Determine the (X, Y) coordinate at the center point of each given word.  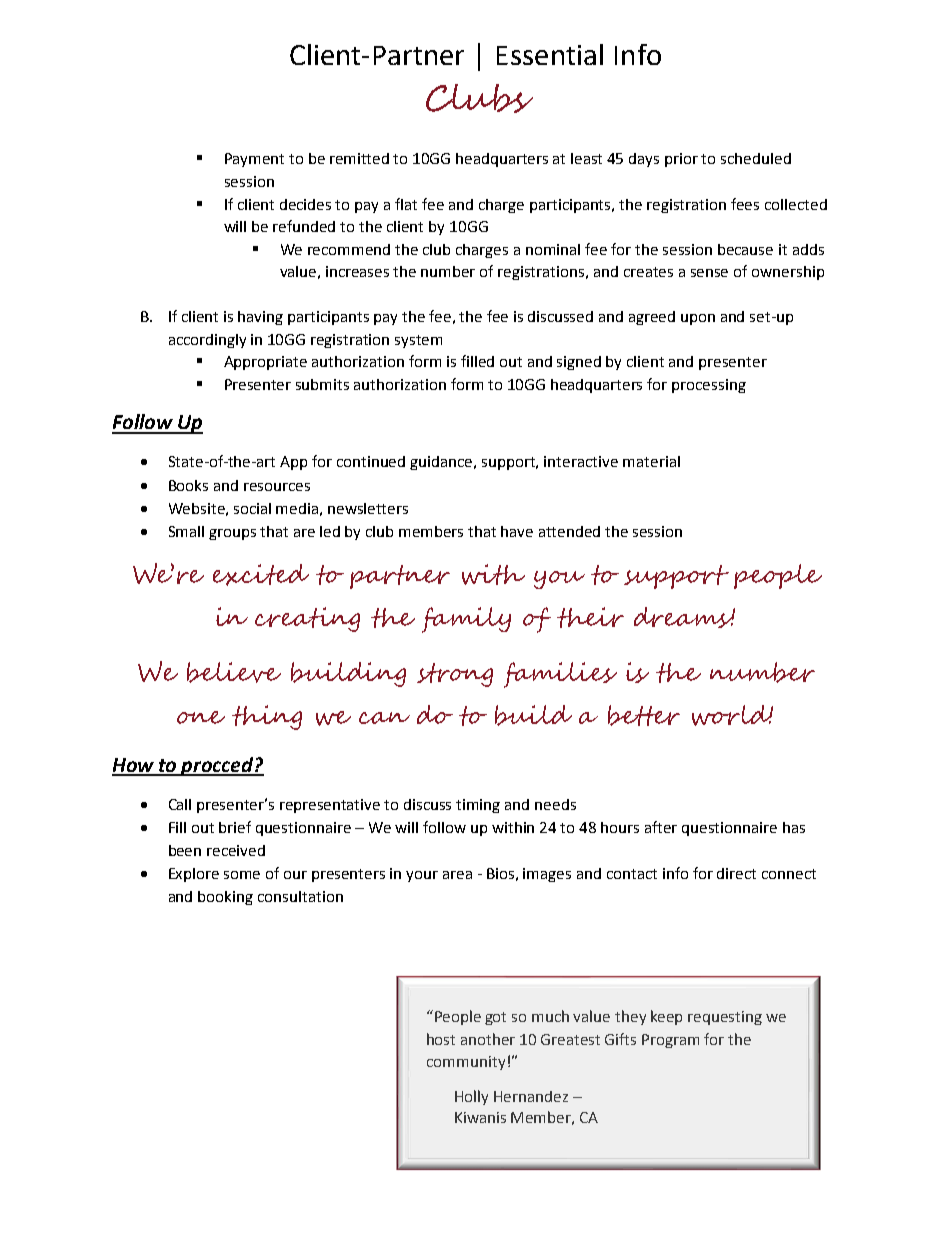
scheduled (756, 158)
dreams (684, 617)
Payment (254, 160)
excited (261, 575)
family (466, 620)
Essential (550, 54)
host (441, 1039)
